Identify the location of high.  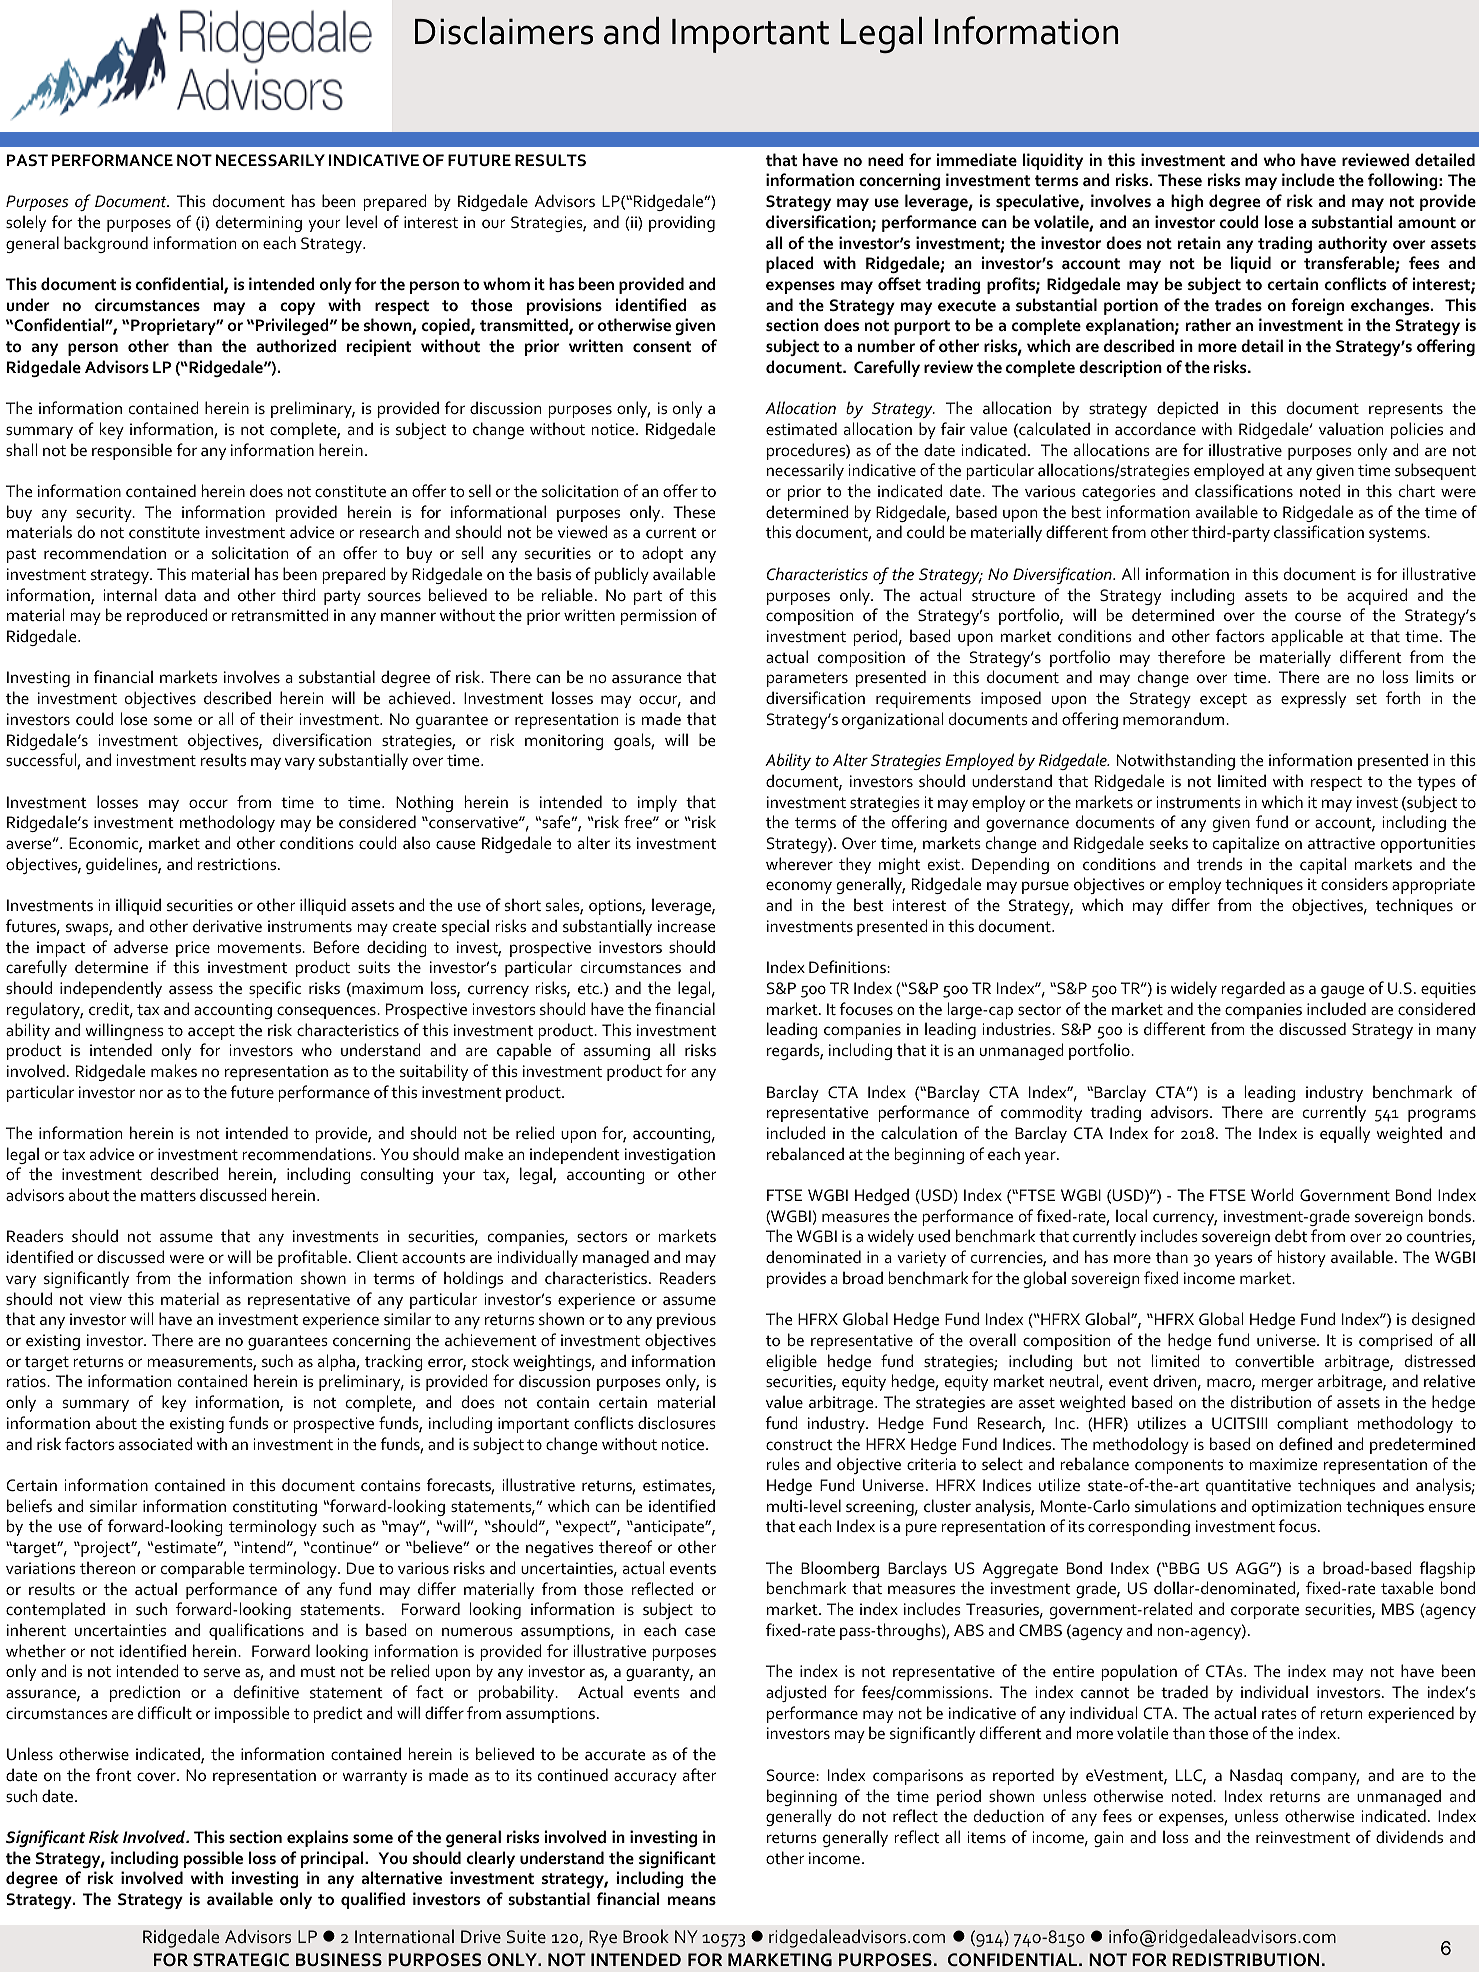
(1187, 202).
